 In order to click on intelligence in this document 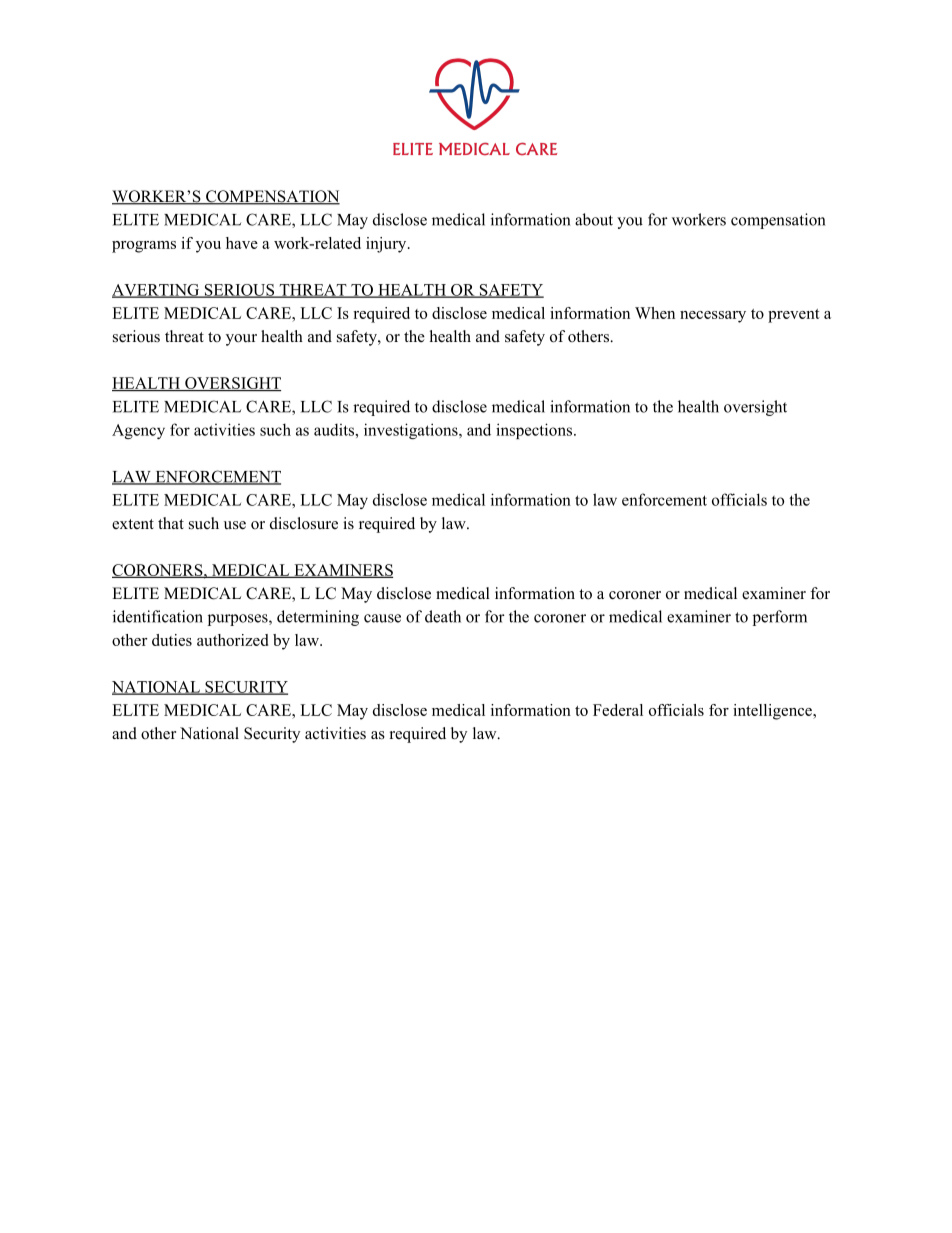, I will do `click(773, 712)`.
